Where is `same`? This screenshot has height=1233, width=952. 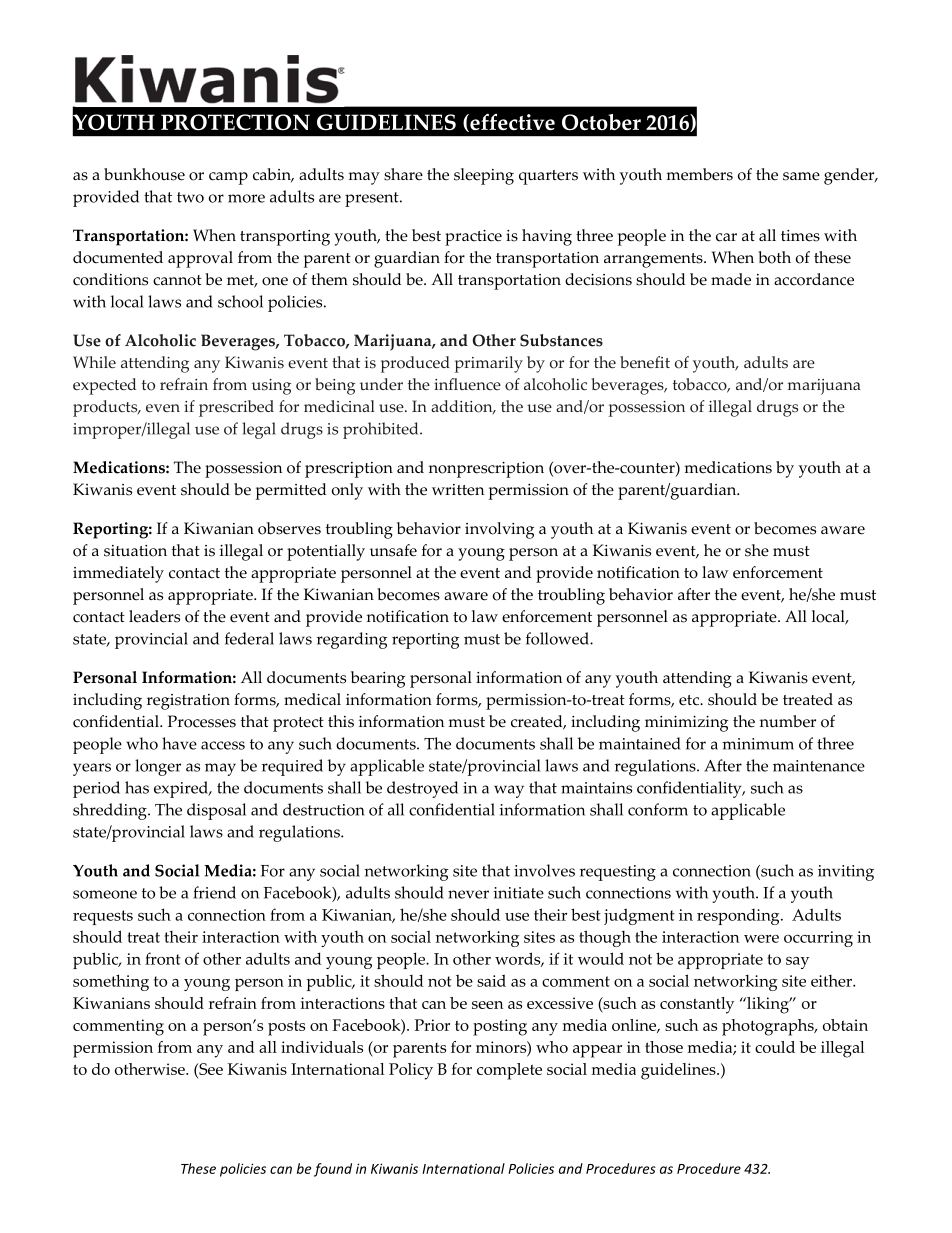 same is located at coordinates (801, 176).
